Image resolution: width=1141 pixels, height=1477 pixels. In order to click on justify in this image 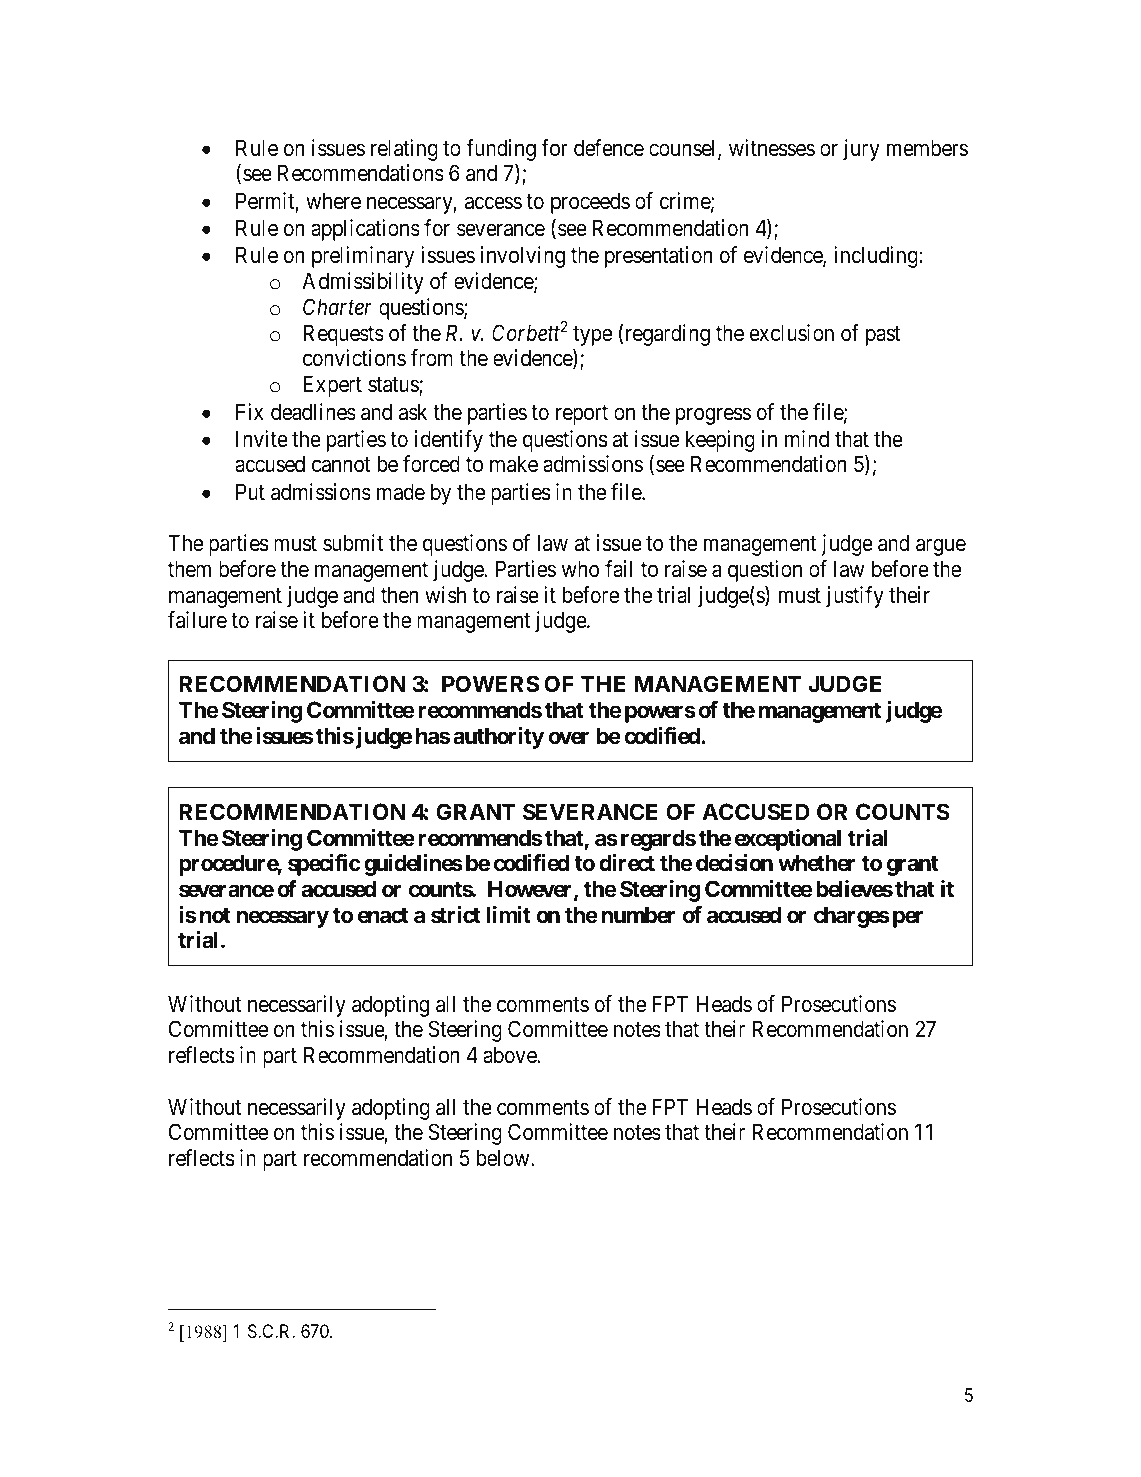, I will do `click(855, 597)`.
